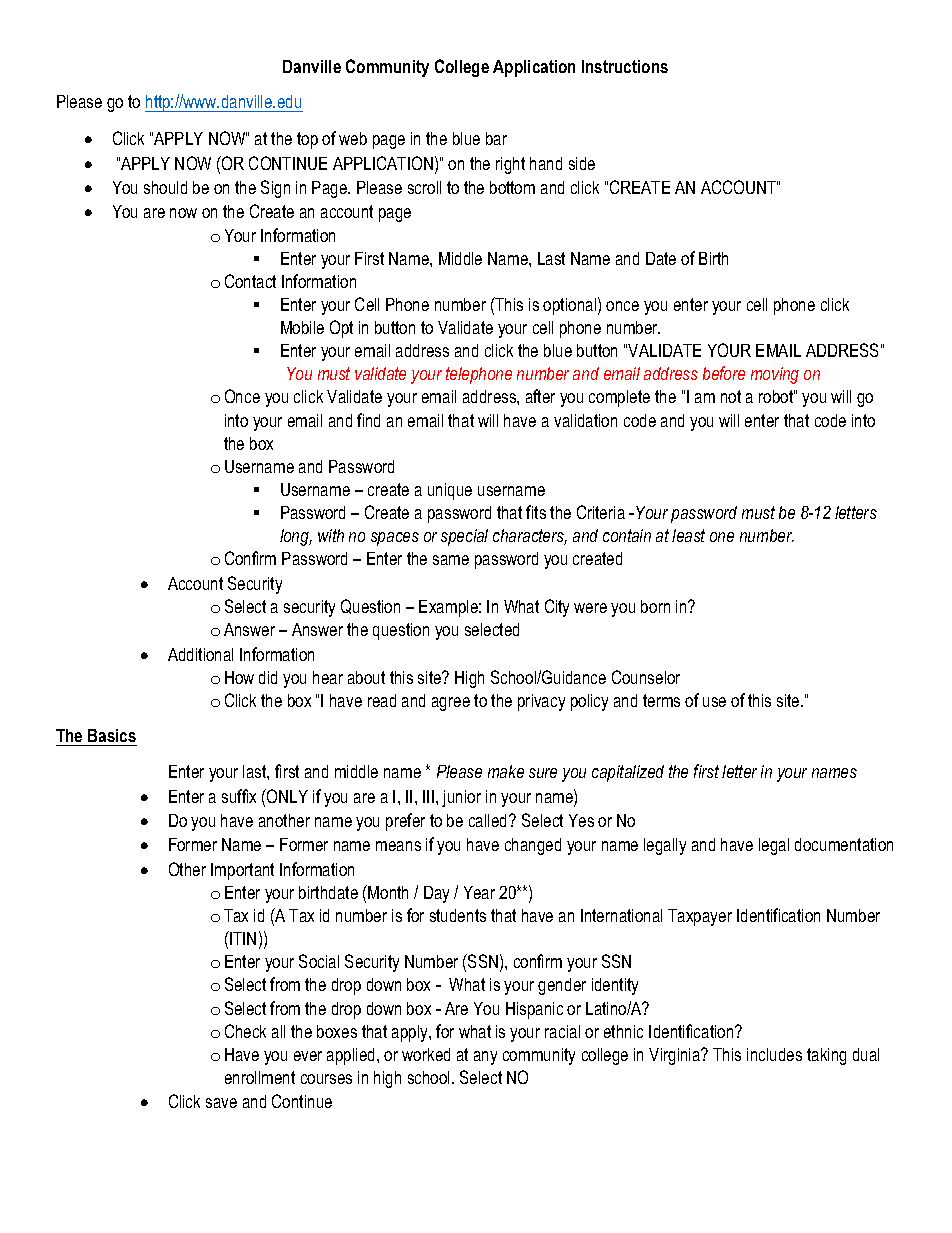 This screenshot has height=1233, width=952. Describe the element at coordinates (496, 138) in the screenshot. I see `bar` at that location.
